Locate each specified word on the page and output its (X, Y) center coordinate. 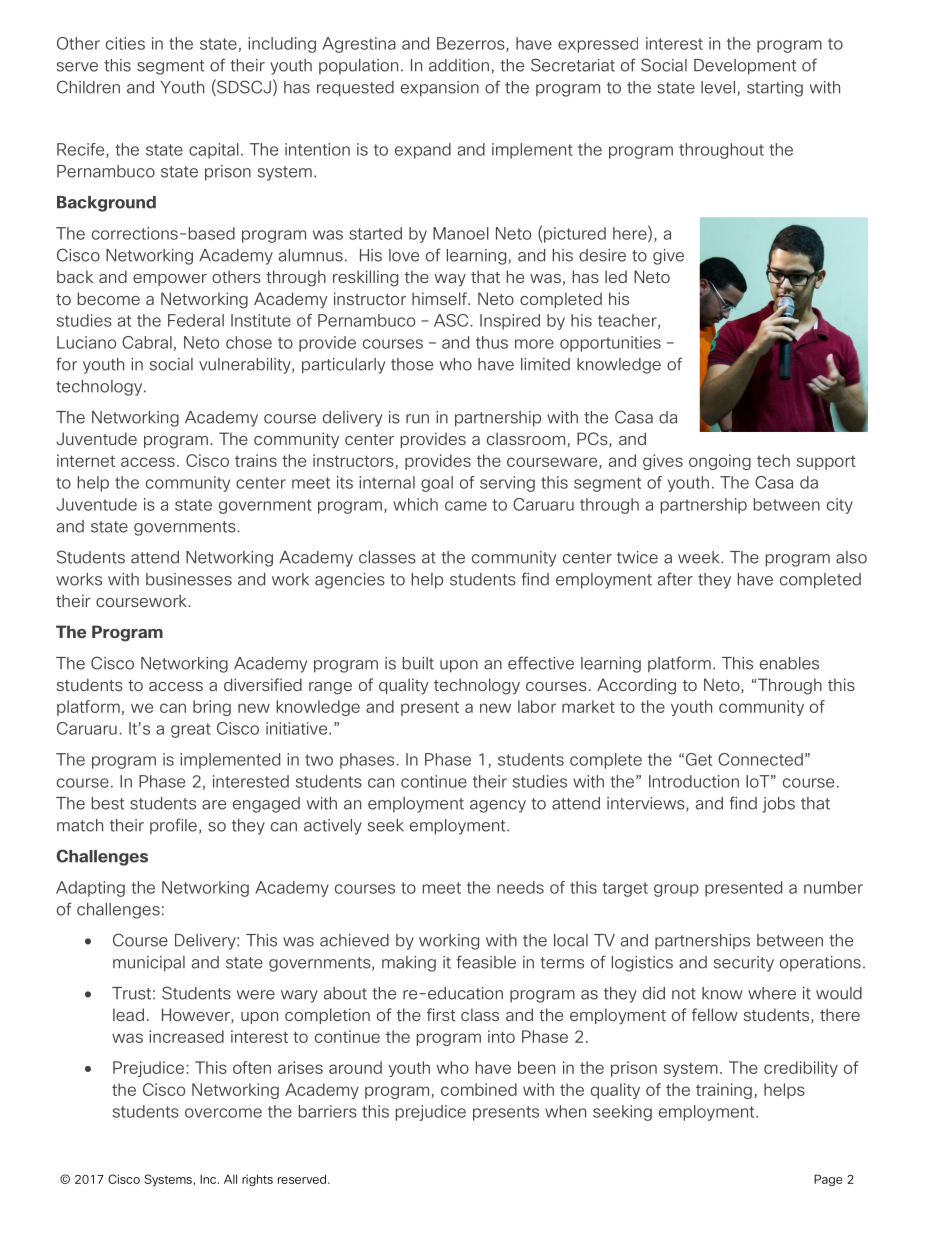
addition (459, 65)
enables (789, 663)
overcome (223, 1113)
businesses (189, 579)
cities (125, 43)
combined (479, 1089)
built (418, 663)
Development (745, 67)
